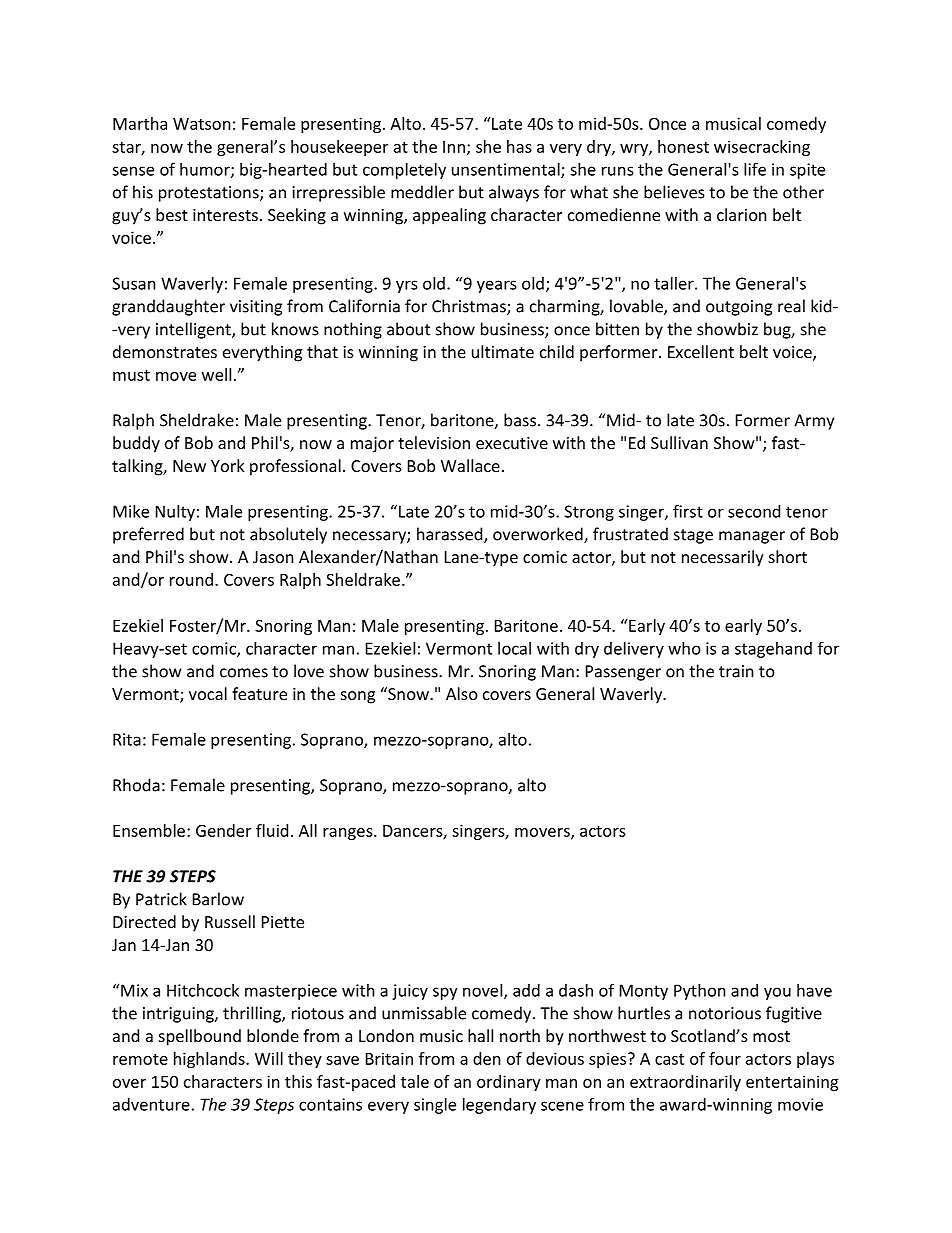 The width and height of the document is (952, 1233). What do you see at coordinates (202, 124) in the document?
I see `Watson` at bounding box center [202, 124].
